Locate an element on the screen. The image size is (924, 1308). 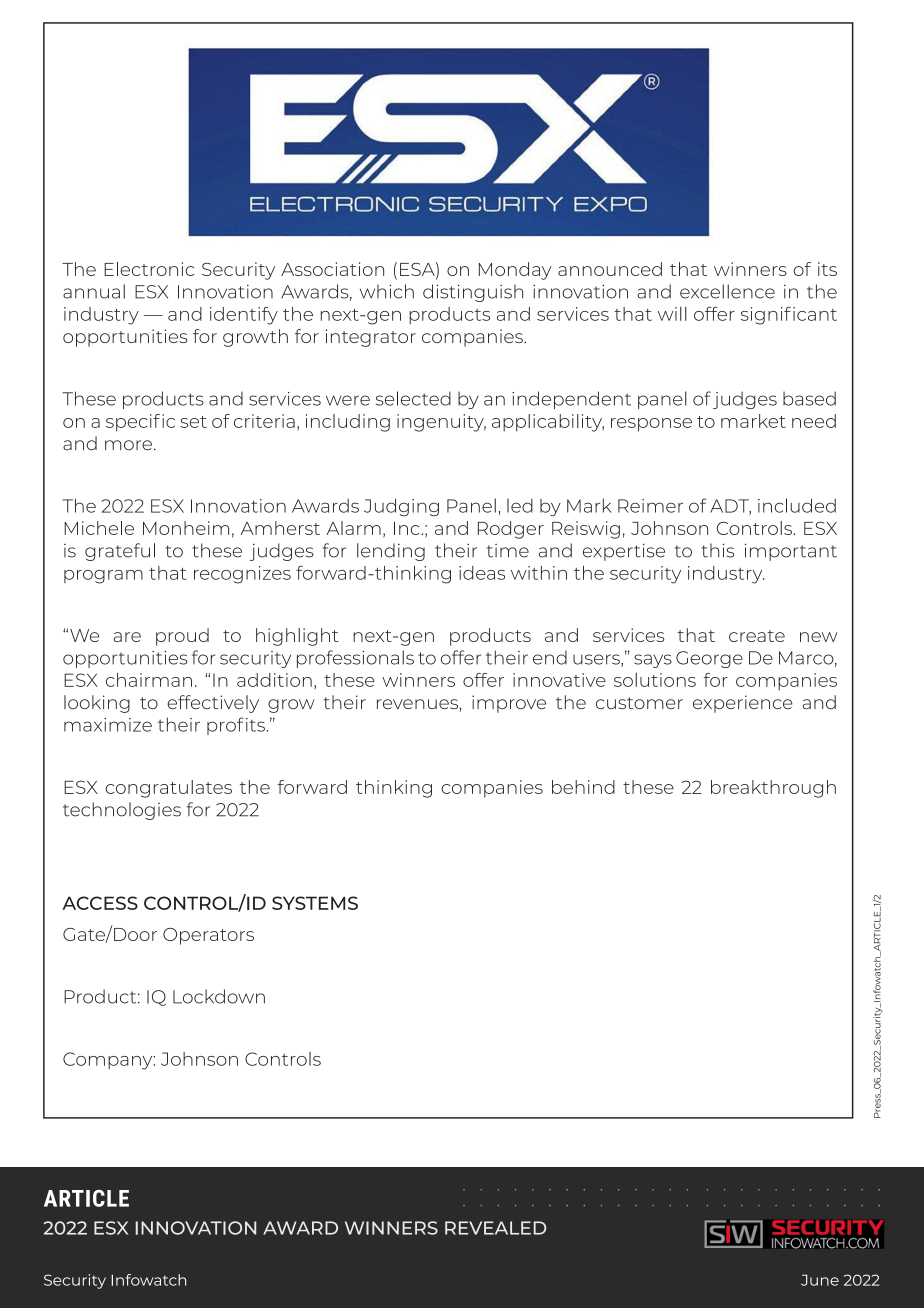
June is located at coordinates (820, 1280).
